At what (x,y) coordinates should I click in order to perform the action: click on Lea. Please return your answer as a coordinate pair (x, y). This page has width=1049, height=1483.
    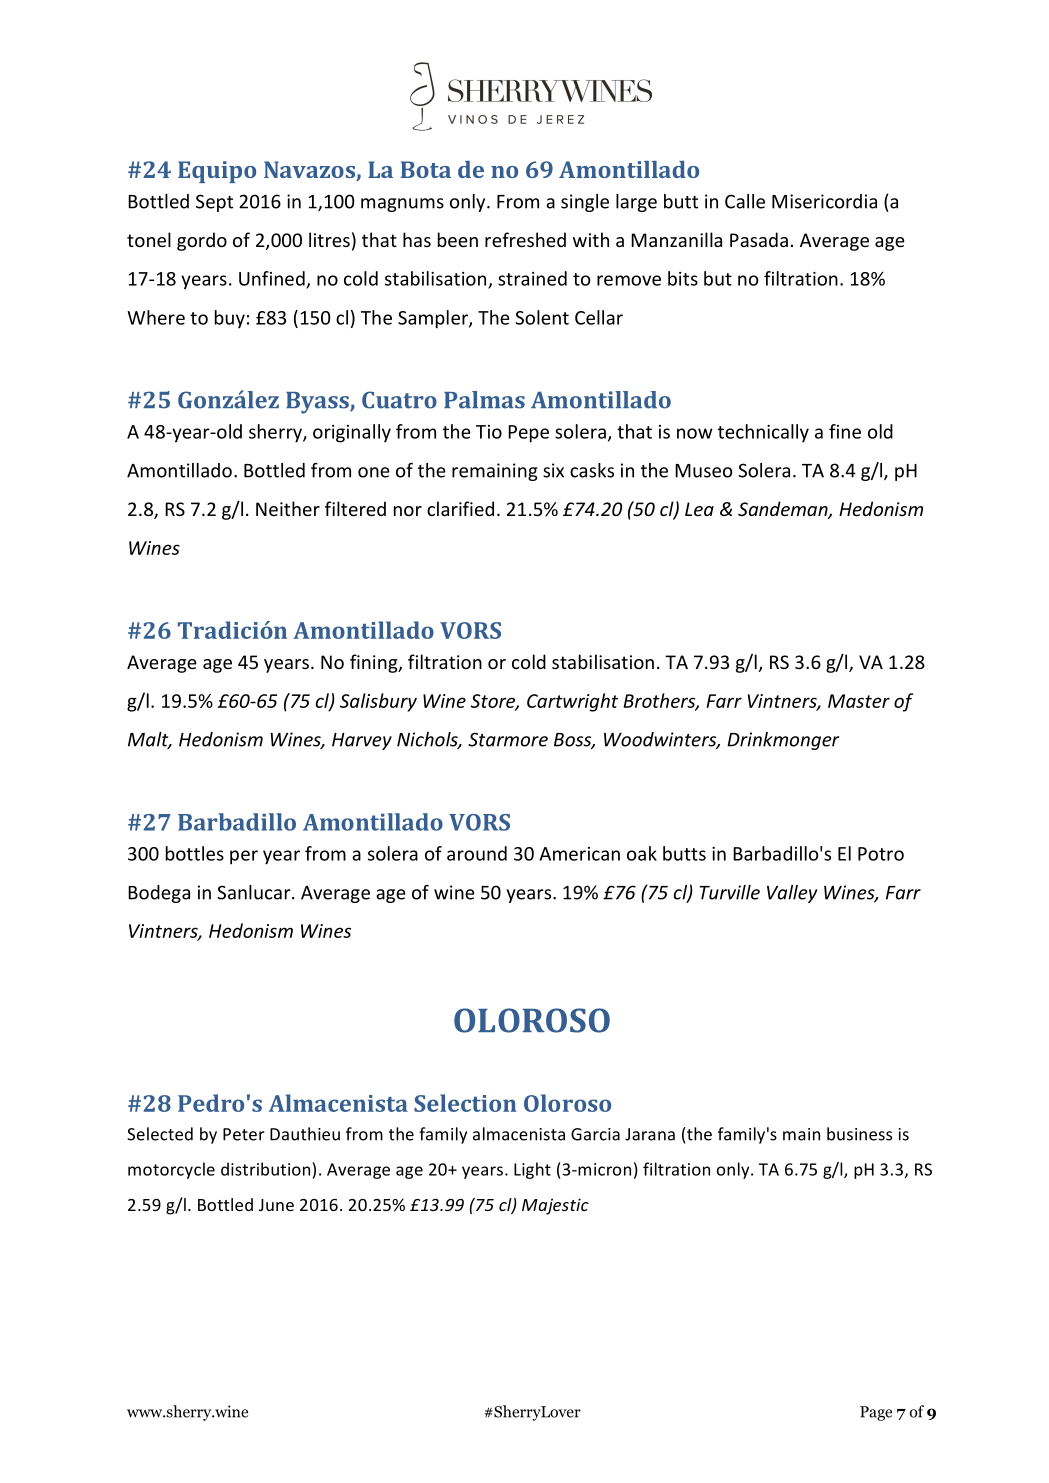
    Looking at the image, I should click on (699, 509).
